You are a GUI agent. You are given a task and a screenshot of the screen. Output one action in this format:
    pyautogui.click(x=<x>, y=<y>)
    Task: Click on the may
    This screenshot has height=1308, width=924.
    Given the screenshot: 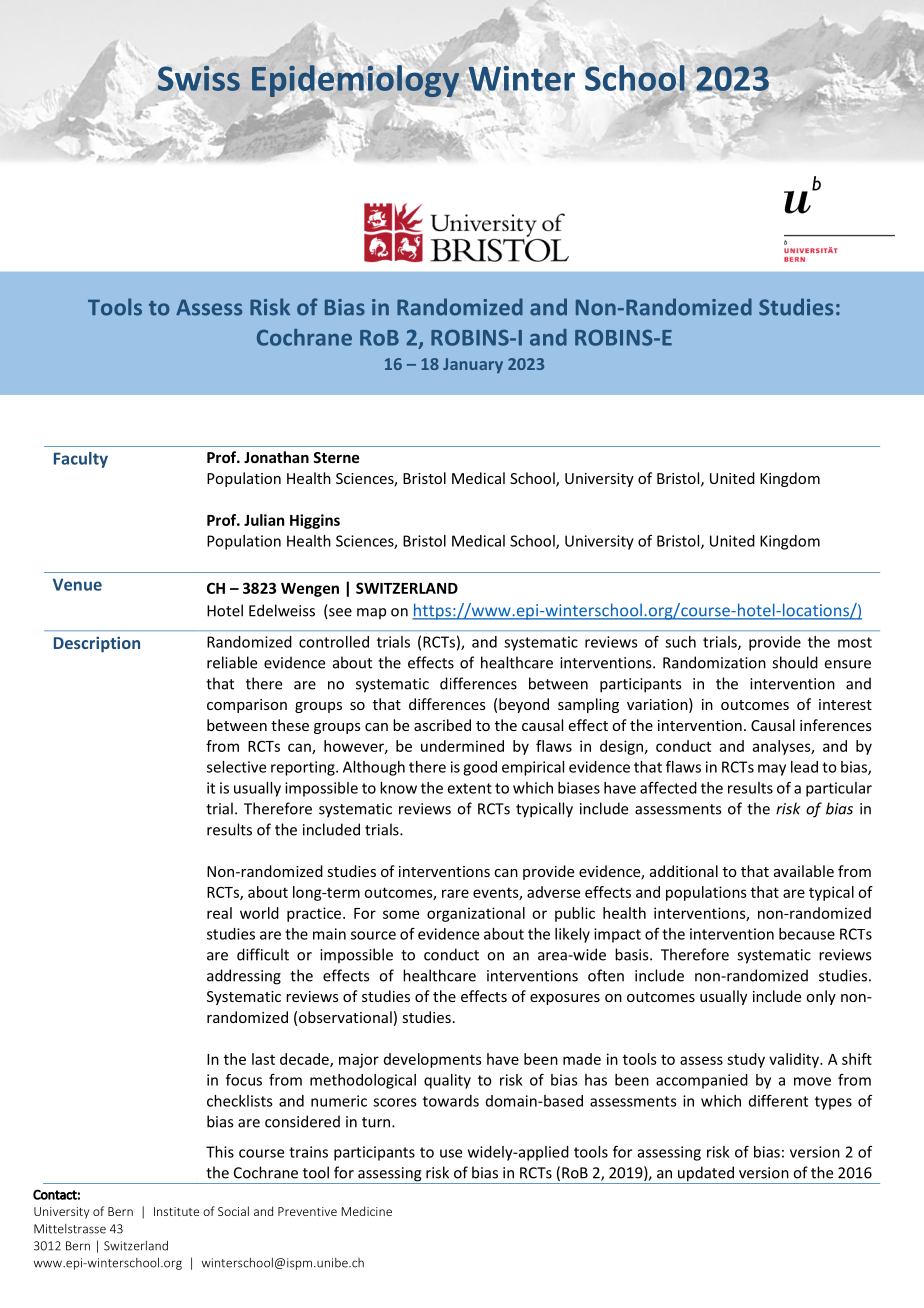 What is the action you would take?
    pyautogui.click(x=772, y=770)
